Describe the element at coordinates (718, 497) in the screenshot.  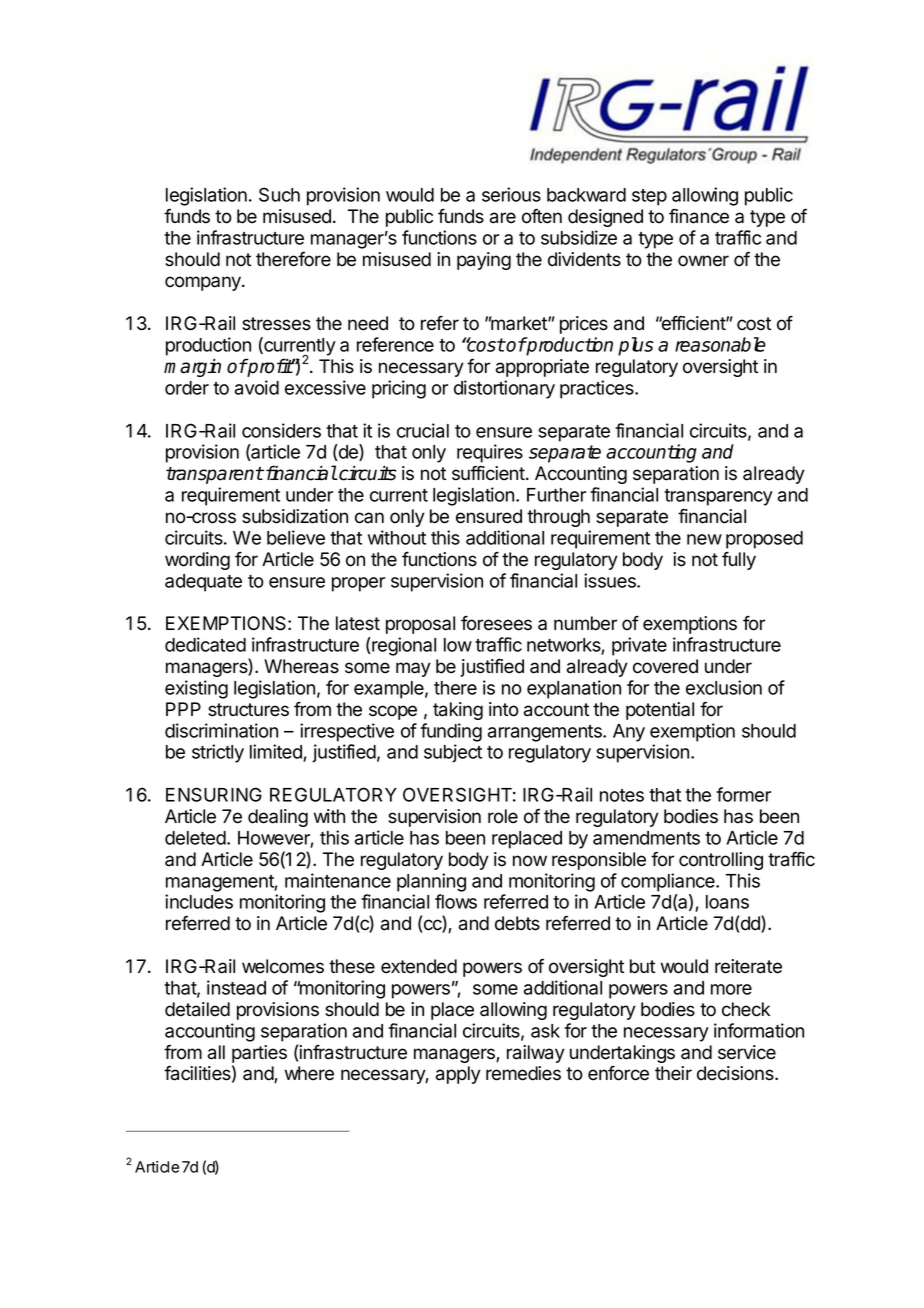
I see `transparency` at that location.
